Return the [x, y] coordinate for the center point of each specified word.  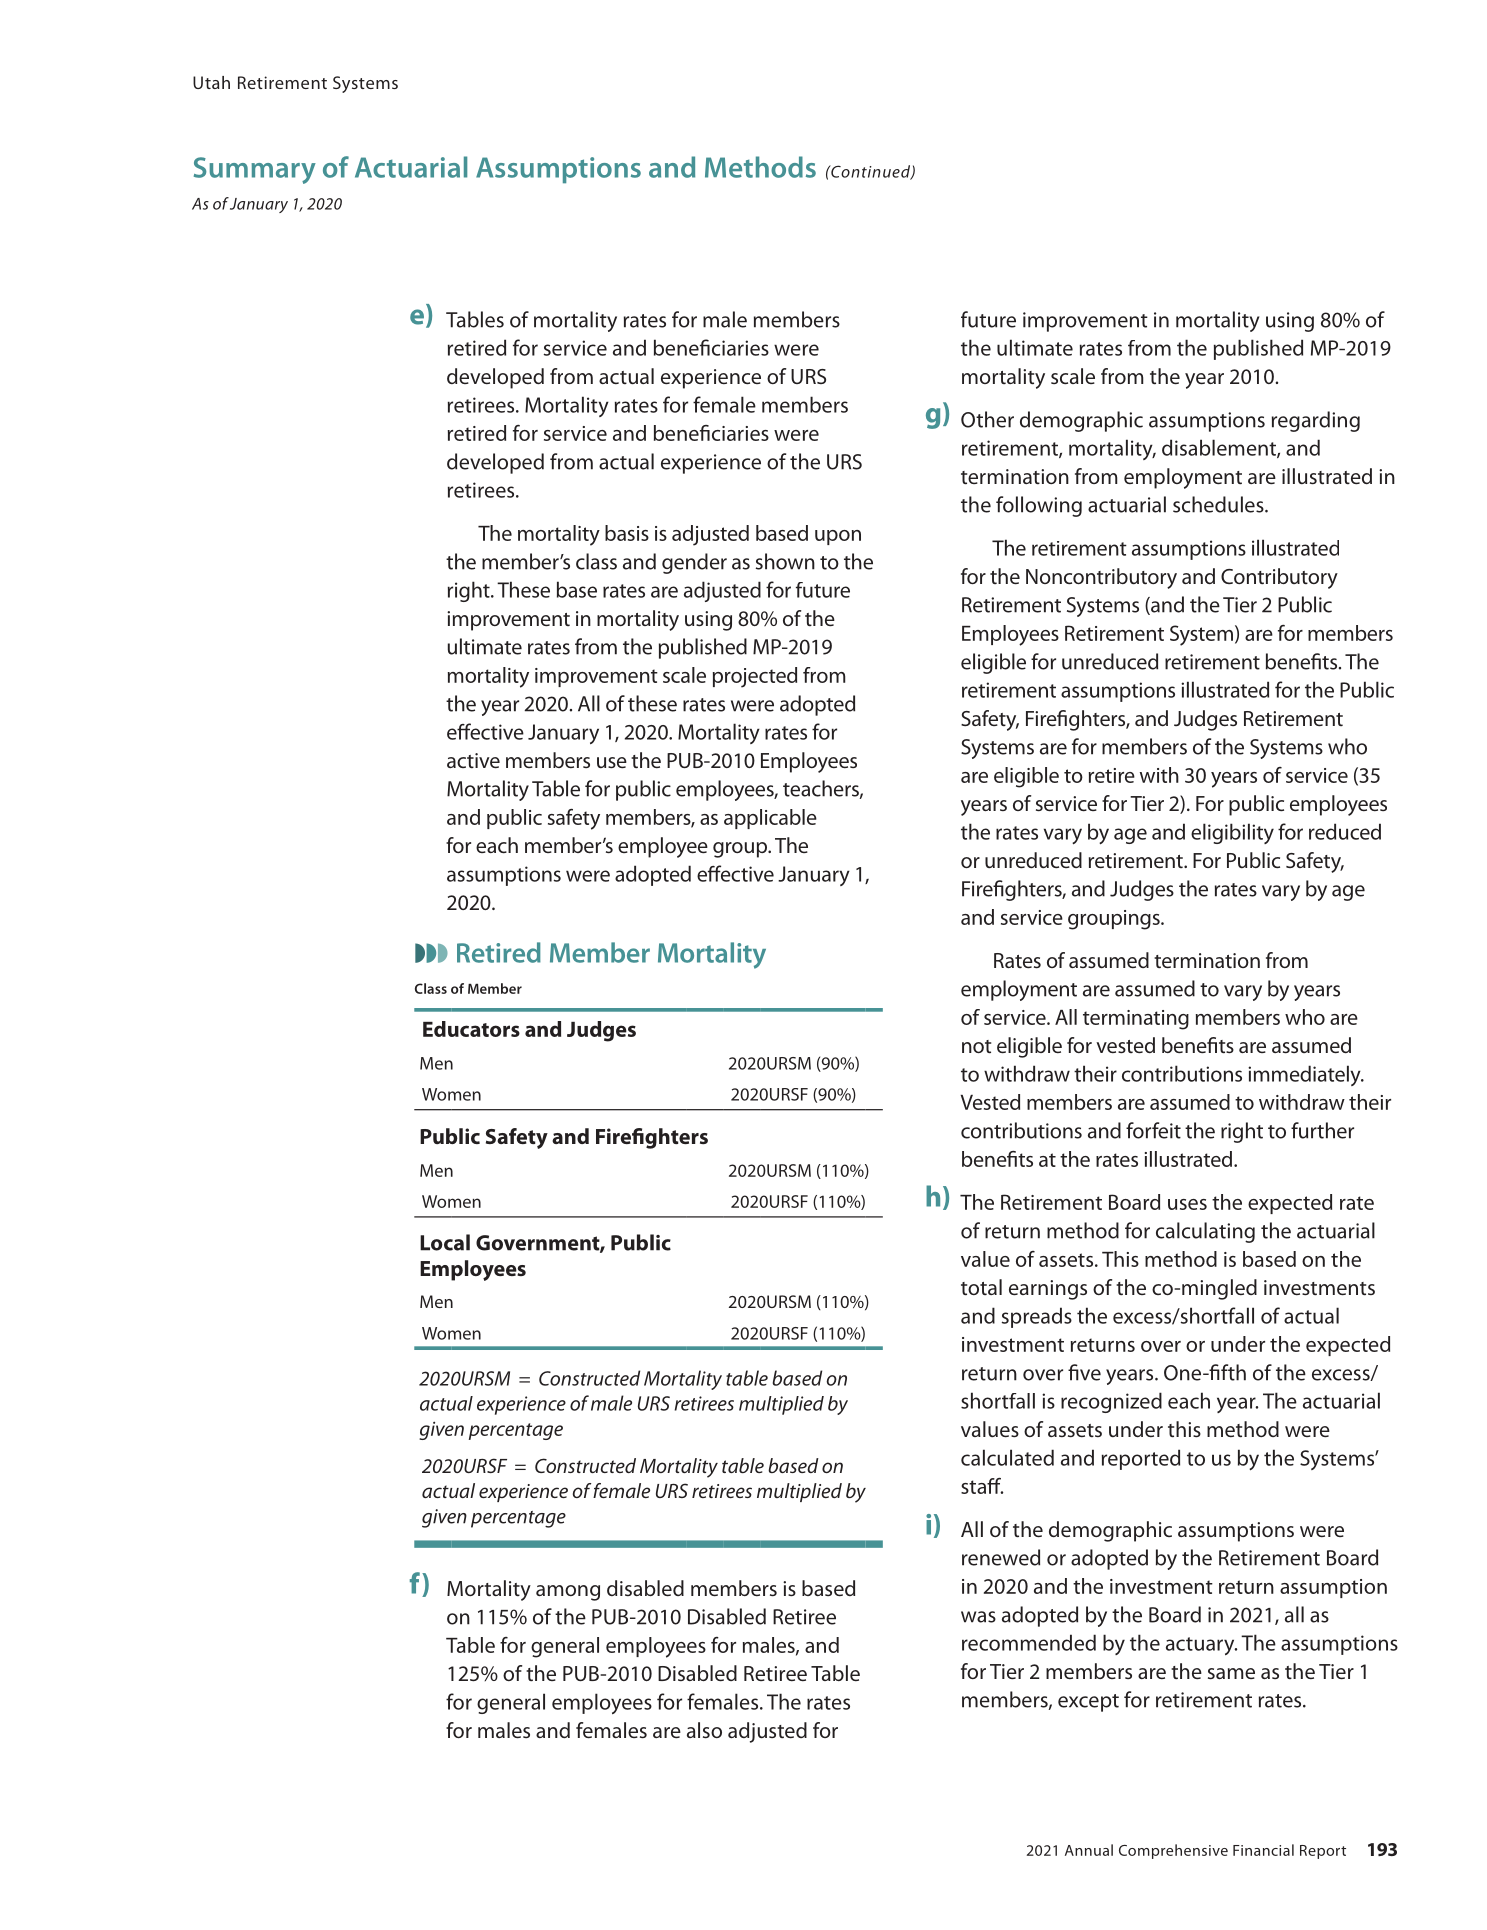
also [704, 1730]
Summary [255, 170]
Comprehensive [1173, 1851]
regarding [1316, 421]
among [568, 1593]
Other [987, 419]
